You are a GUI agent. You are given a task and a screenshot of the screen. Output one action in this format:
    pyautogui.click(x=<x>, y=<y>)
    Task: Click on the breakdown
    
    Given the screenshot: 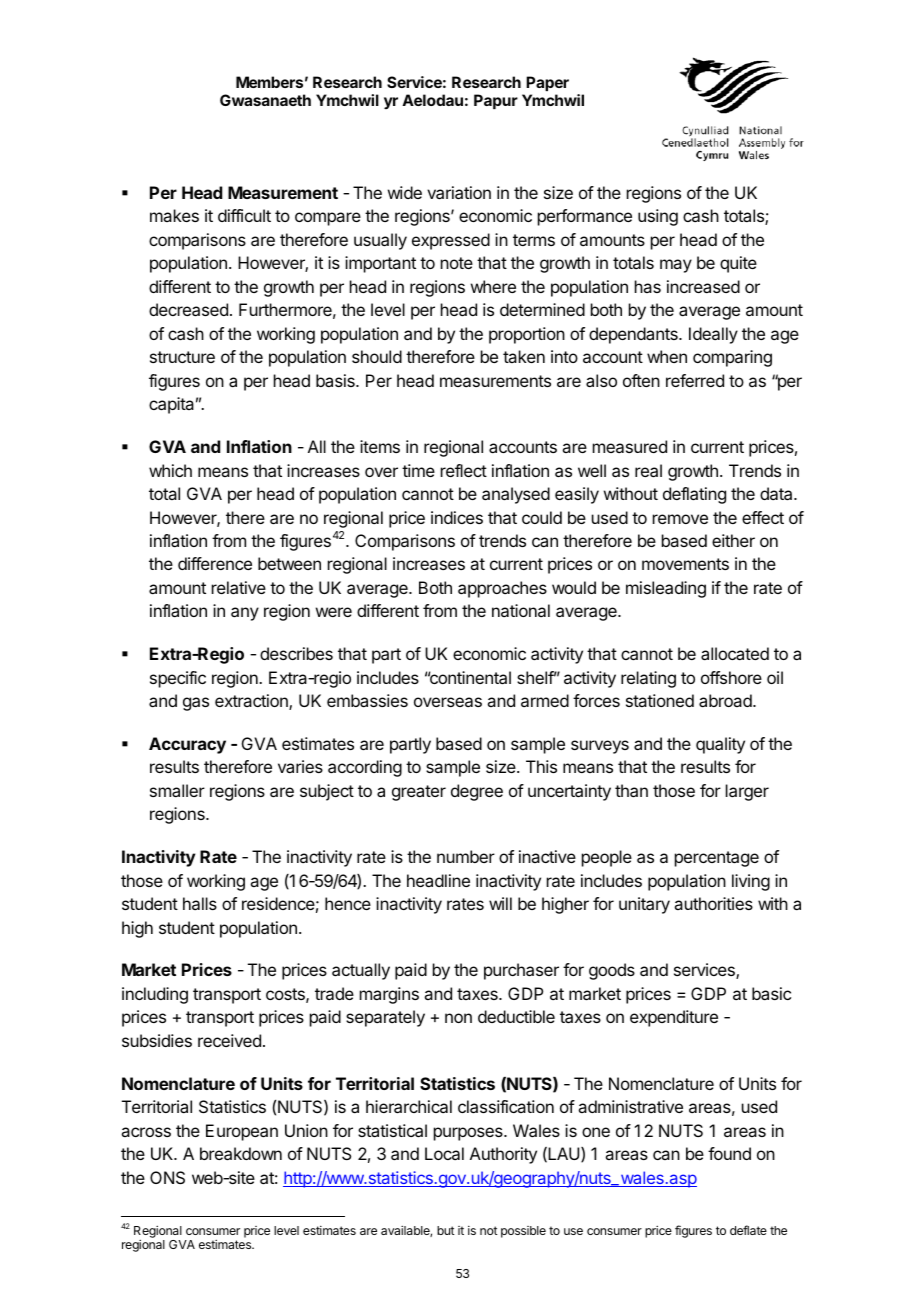 What is the action you would take?
    pyautogui.click(x=241, y=1153)
